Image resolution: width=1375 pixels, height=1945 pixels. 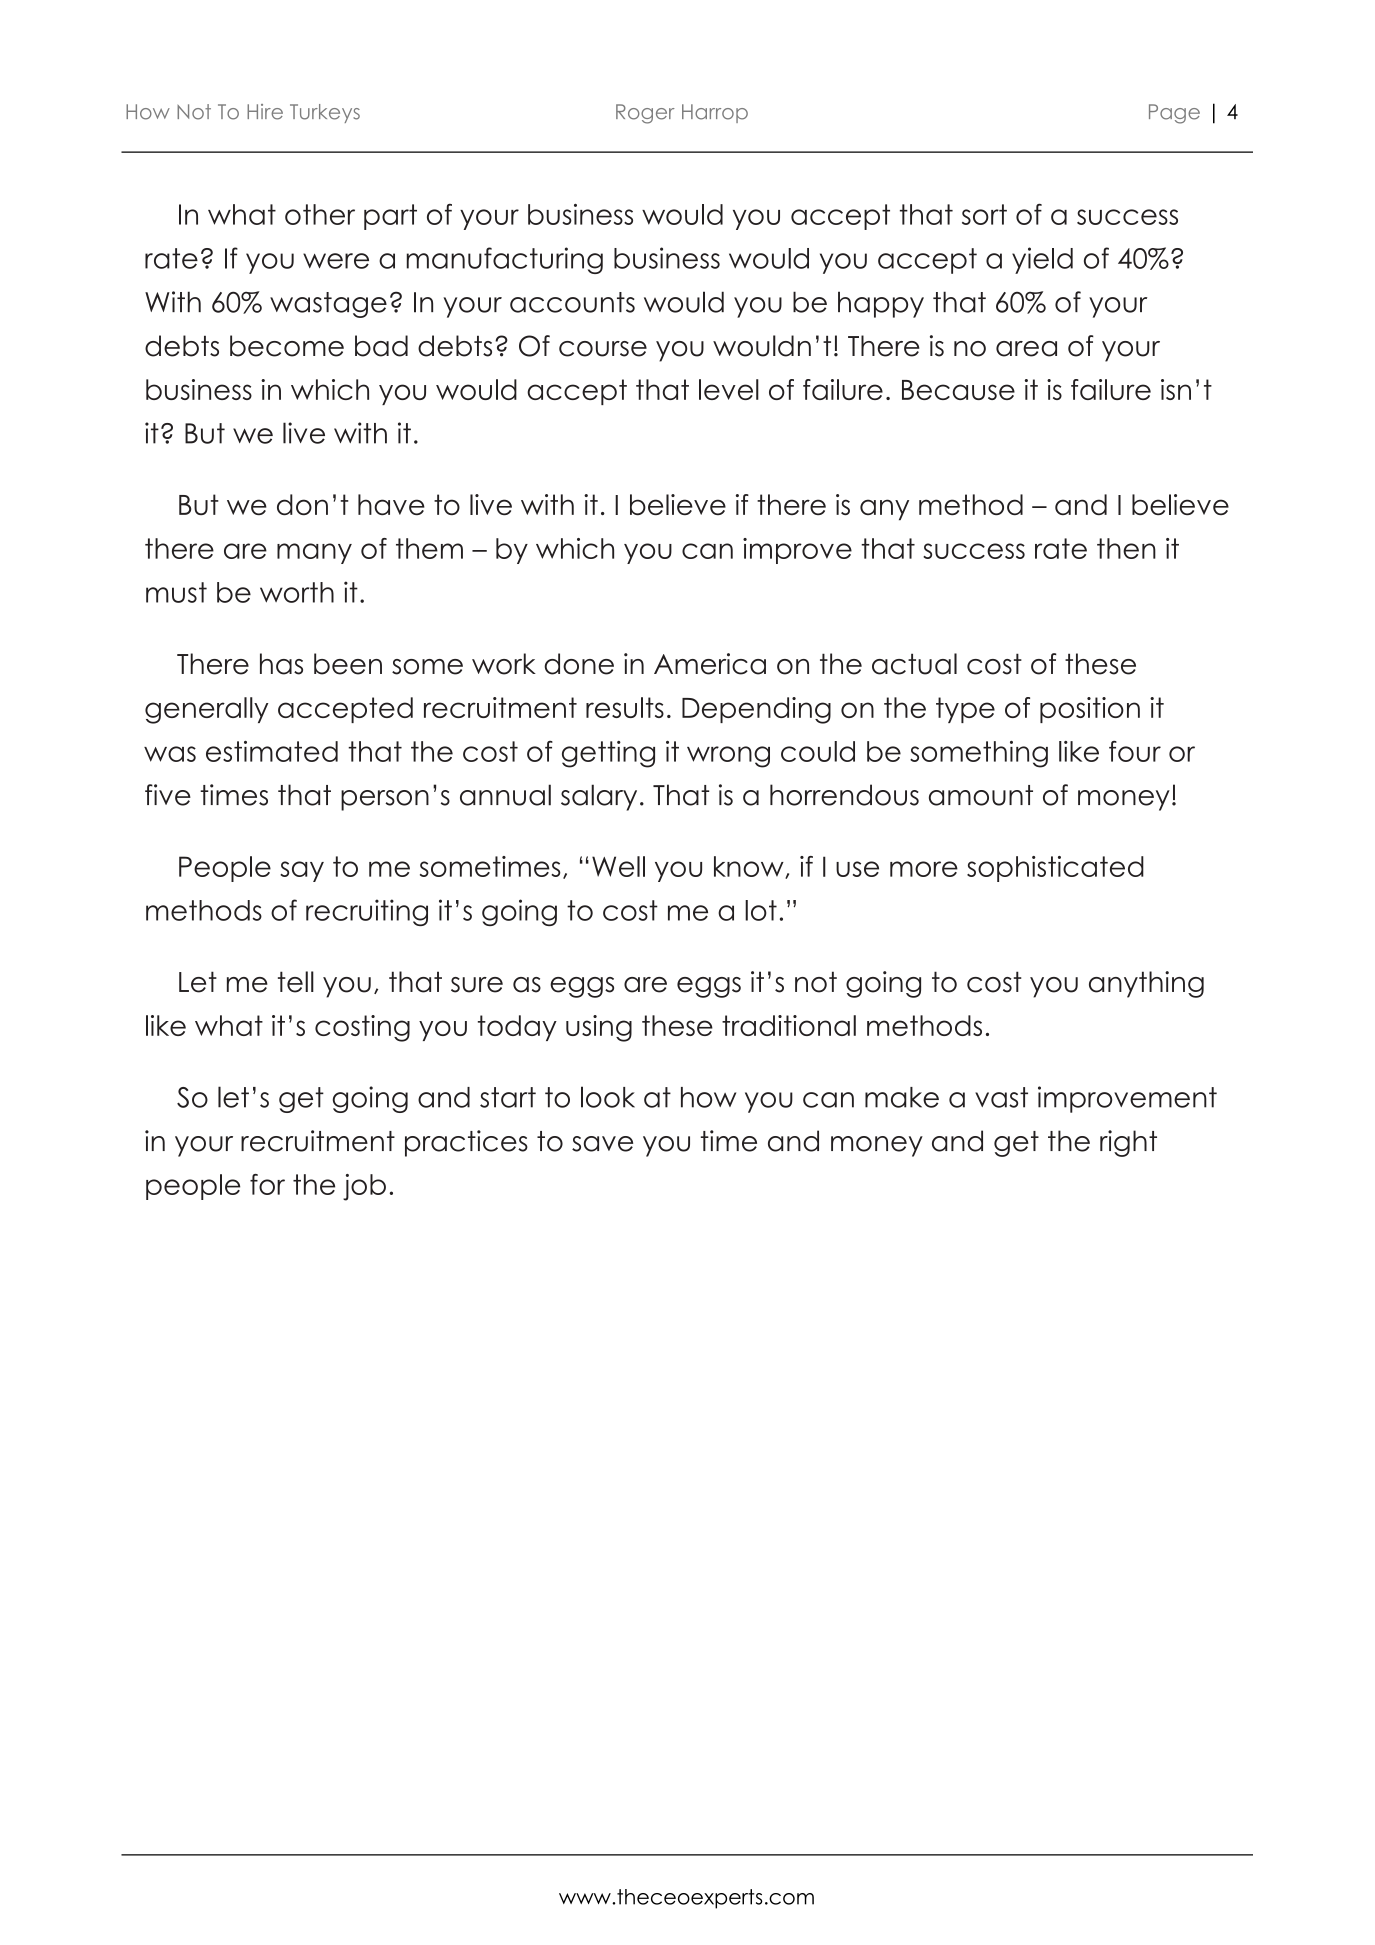 What do you see at coordinates (645, 114) in the document?
I see `Roger` at bounding box center [645, 114].
